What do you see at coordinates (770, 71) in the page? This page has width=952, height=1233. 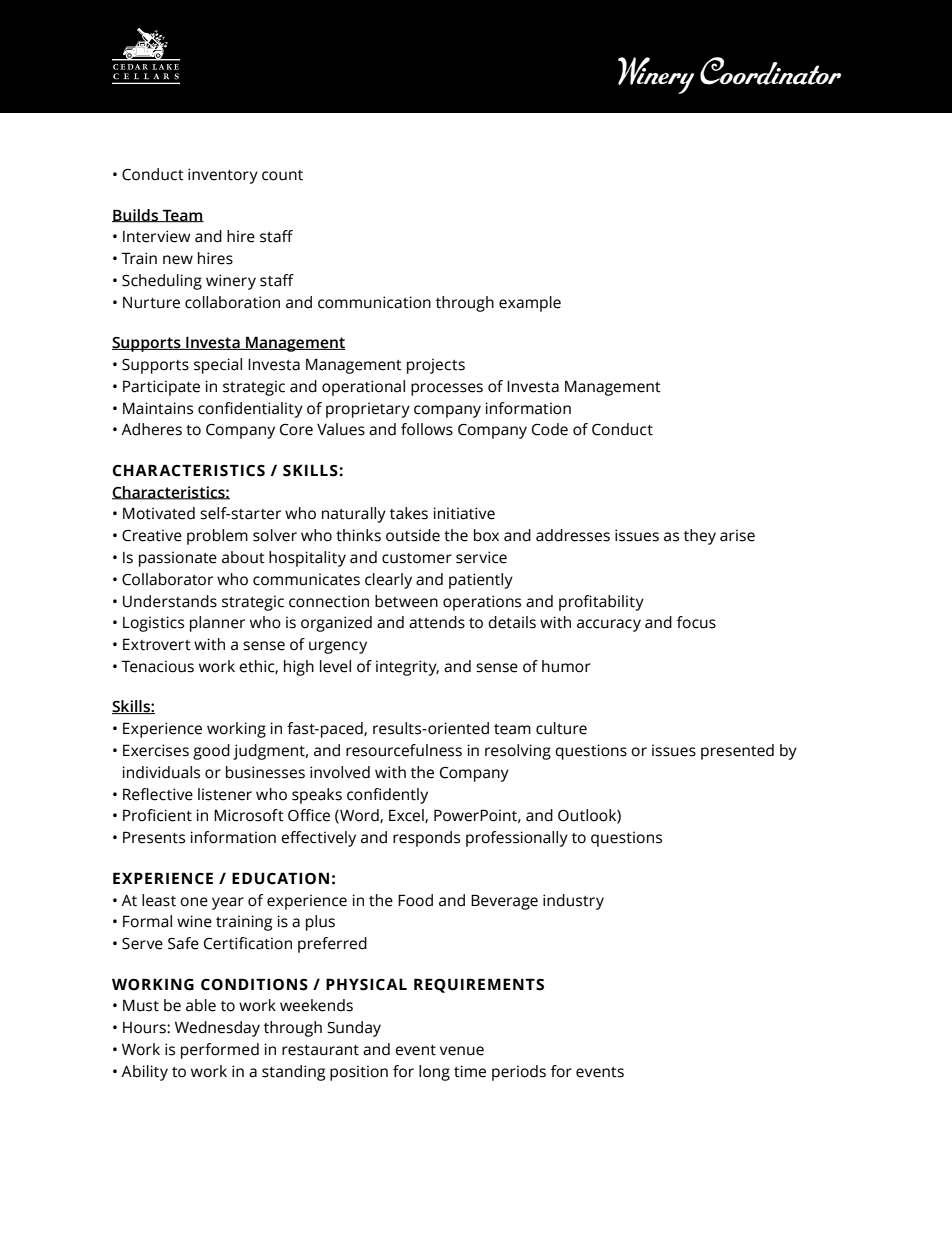 I see `Coordinator` at bounding box center [770, 71].
